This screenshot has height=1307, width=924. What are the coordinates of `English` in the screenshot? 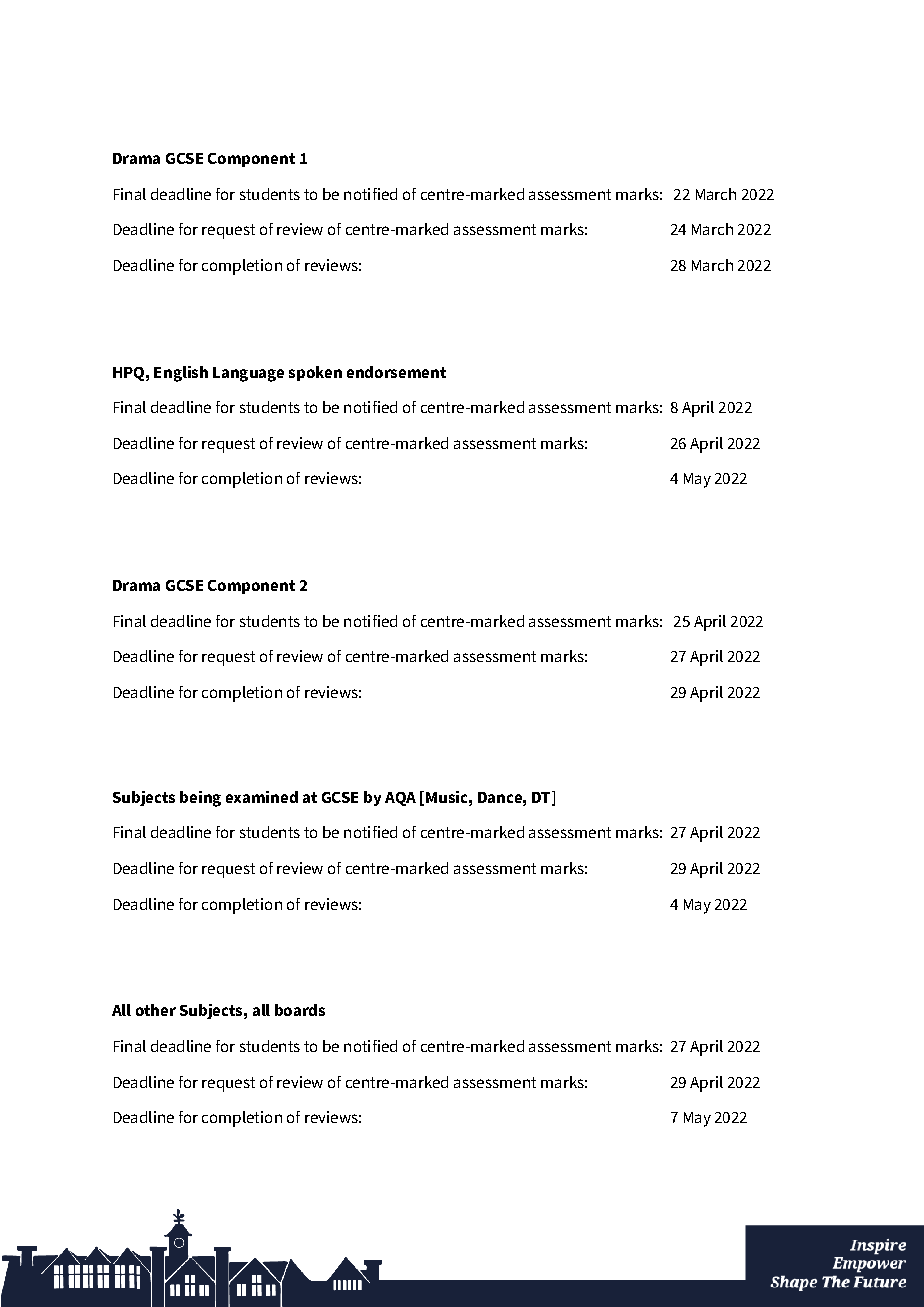 It's located at (181, 374).
